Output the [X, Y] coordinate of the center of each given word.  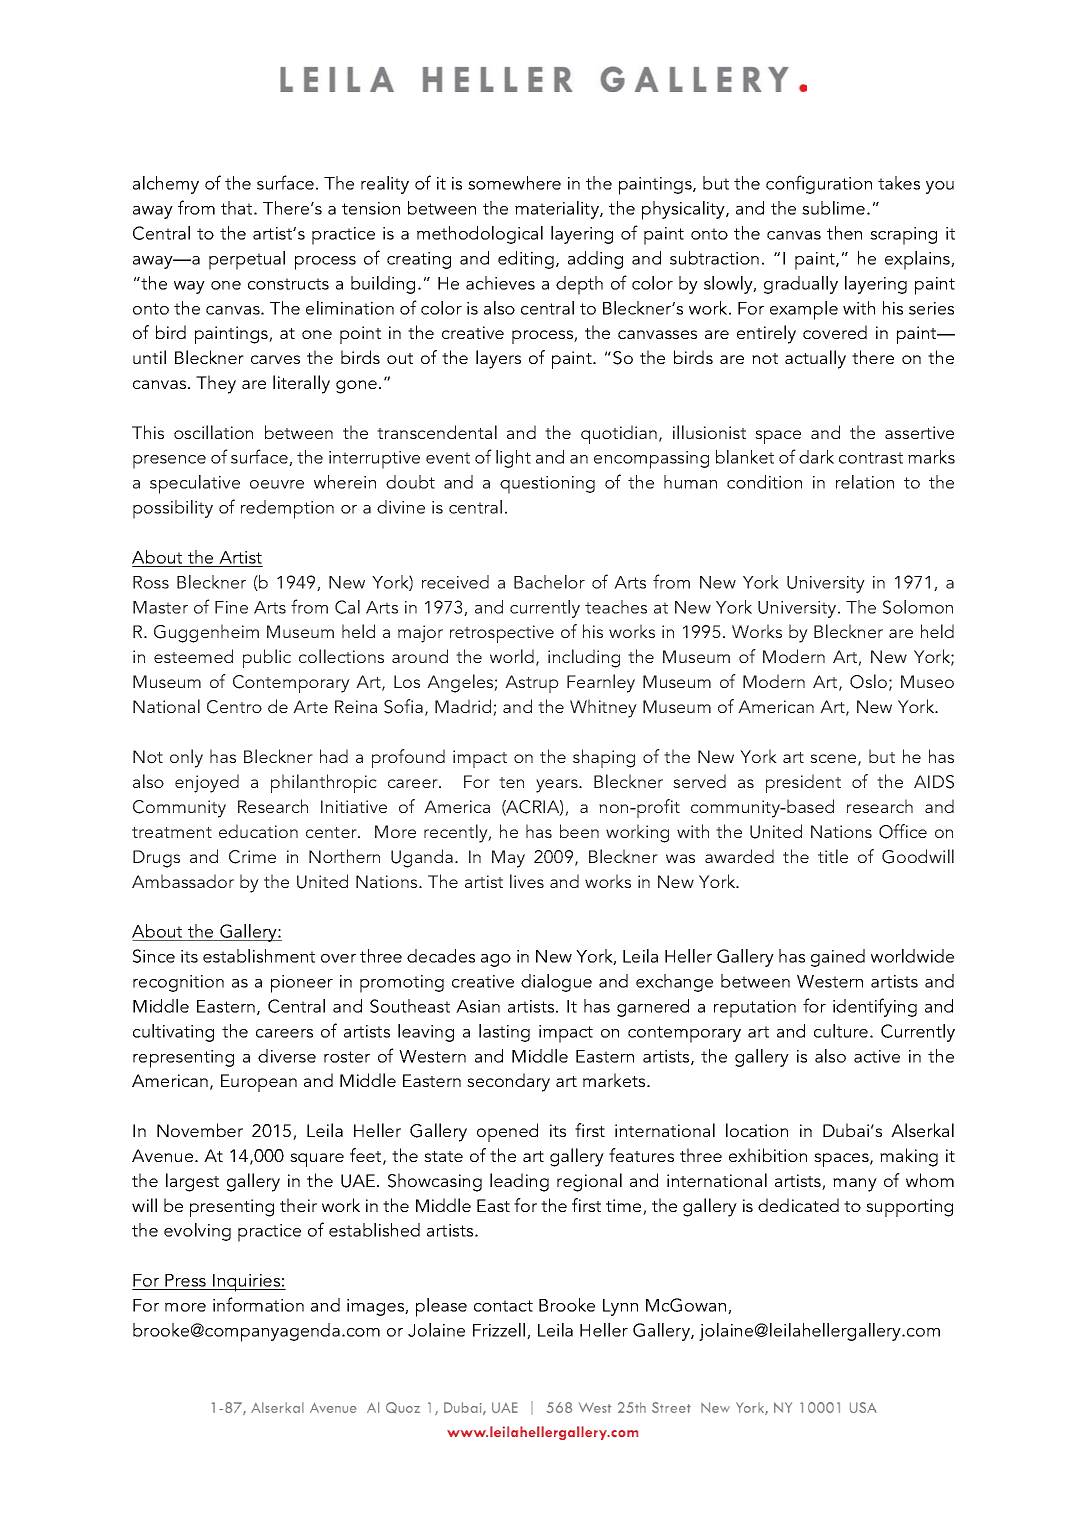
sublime [833, 208]
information [258, 1304]
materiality [558, 210]
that [238, 208]
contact [503, 1306]
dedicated [798, 1205]
